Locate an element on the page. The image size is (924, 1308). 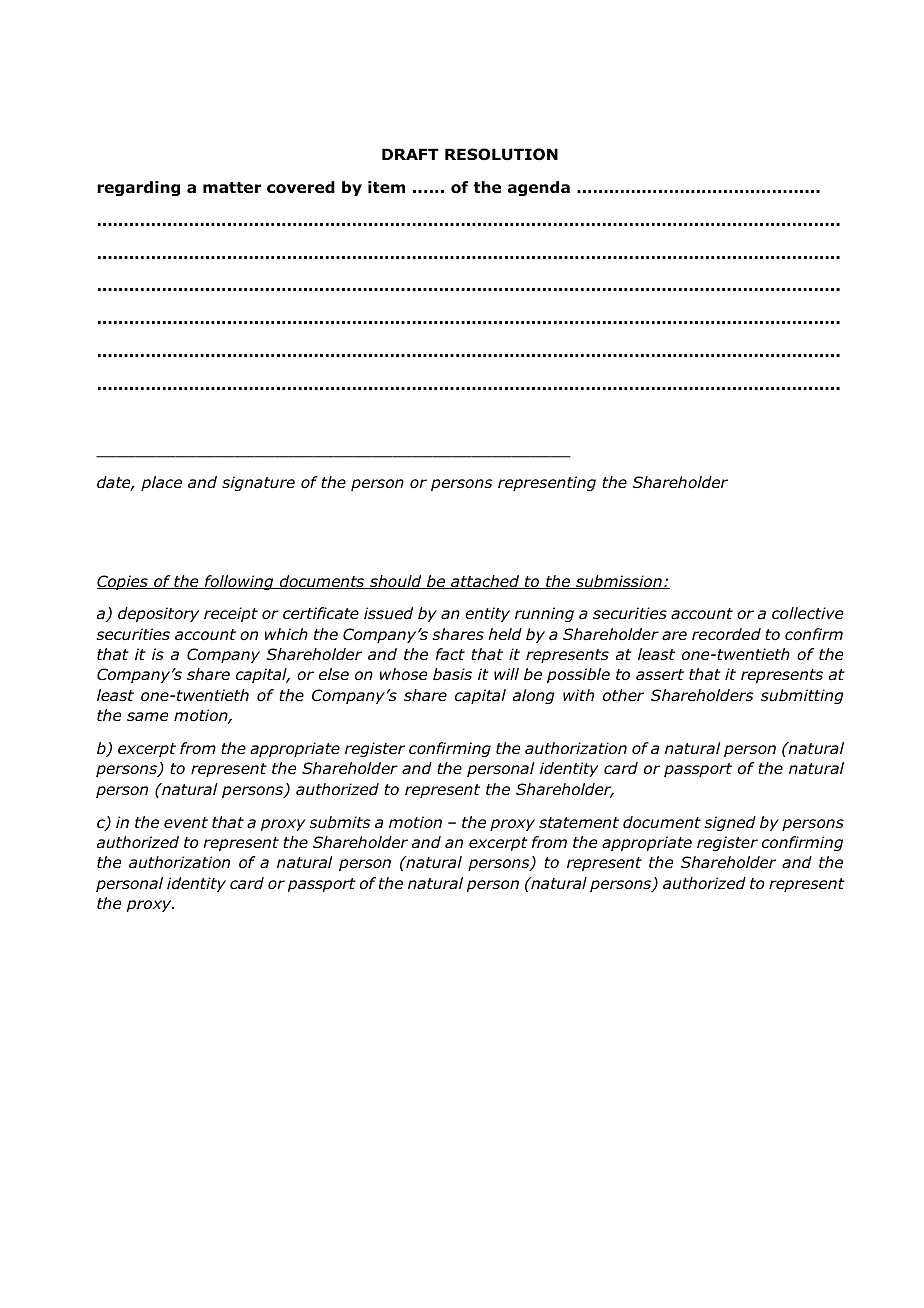
fact is located at coordinates (450, 654).
